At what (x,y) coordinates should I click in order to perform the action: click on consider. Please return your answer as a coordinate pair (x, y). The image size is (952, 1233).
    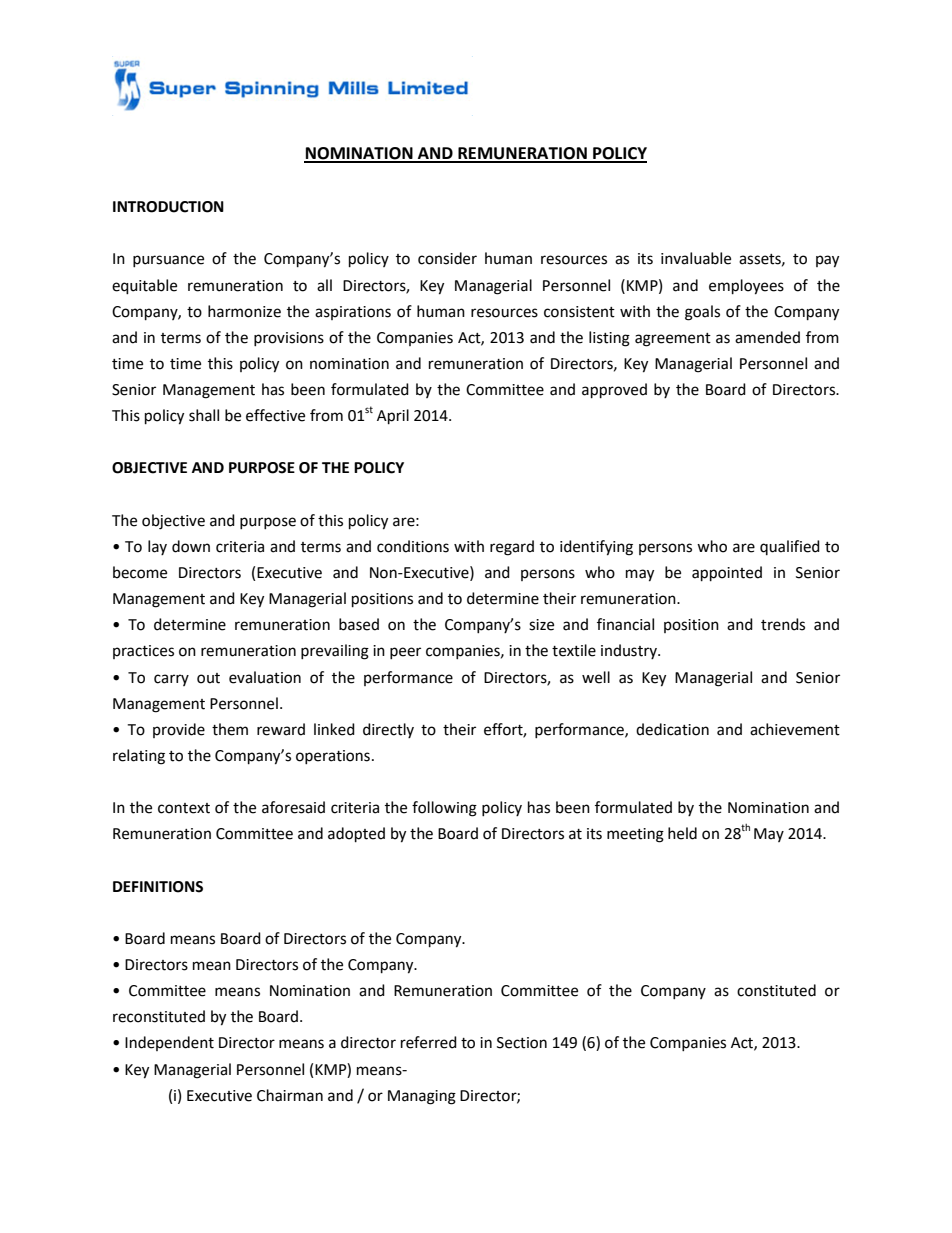
    Looking at the image, I should click on (447, 258).
